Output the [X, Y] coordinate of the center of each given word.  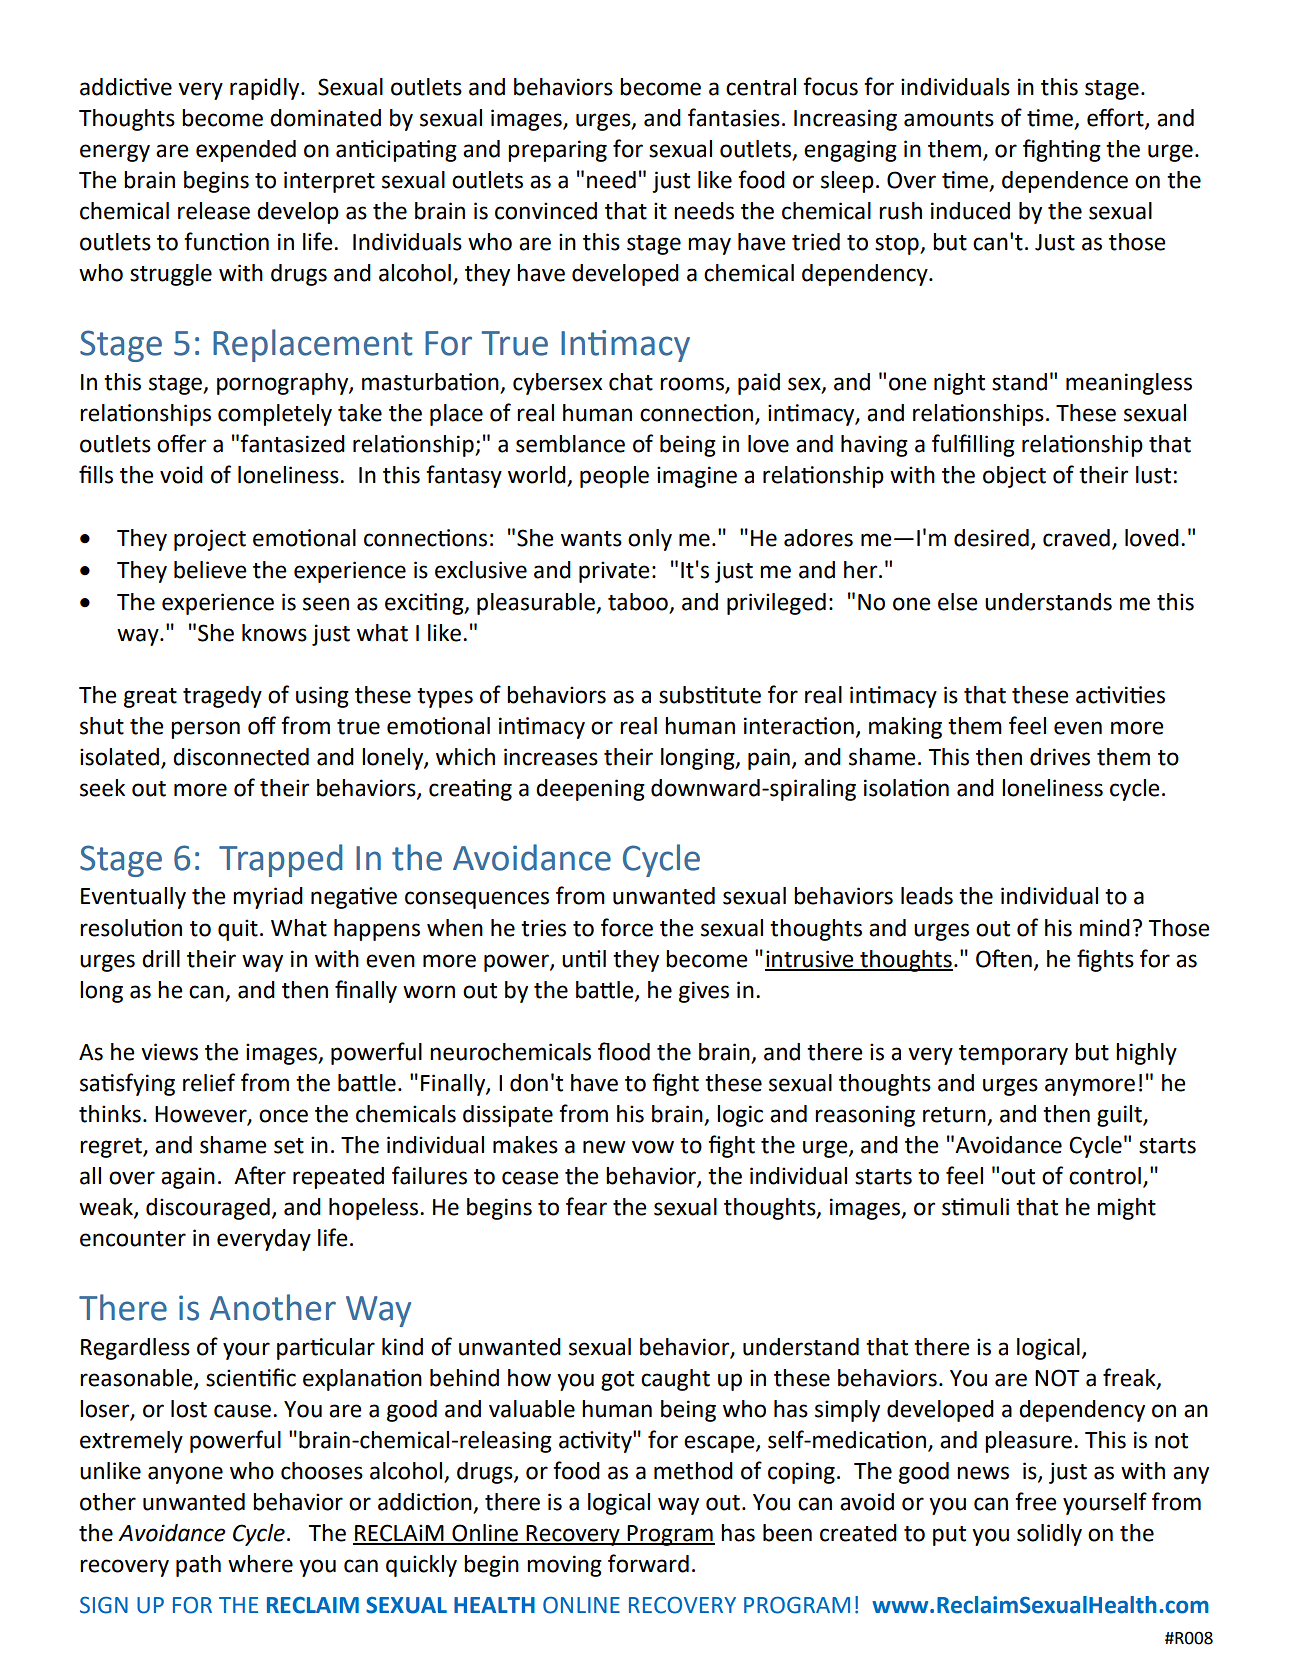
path [198, 1566]
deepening [590, 790]
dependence [1065, 182]
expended [246, 151]
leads [927, 896]
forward [648, 1563]
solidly [1049, 1535]
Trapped [280, 860]
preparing [557, 151]
